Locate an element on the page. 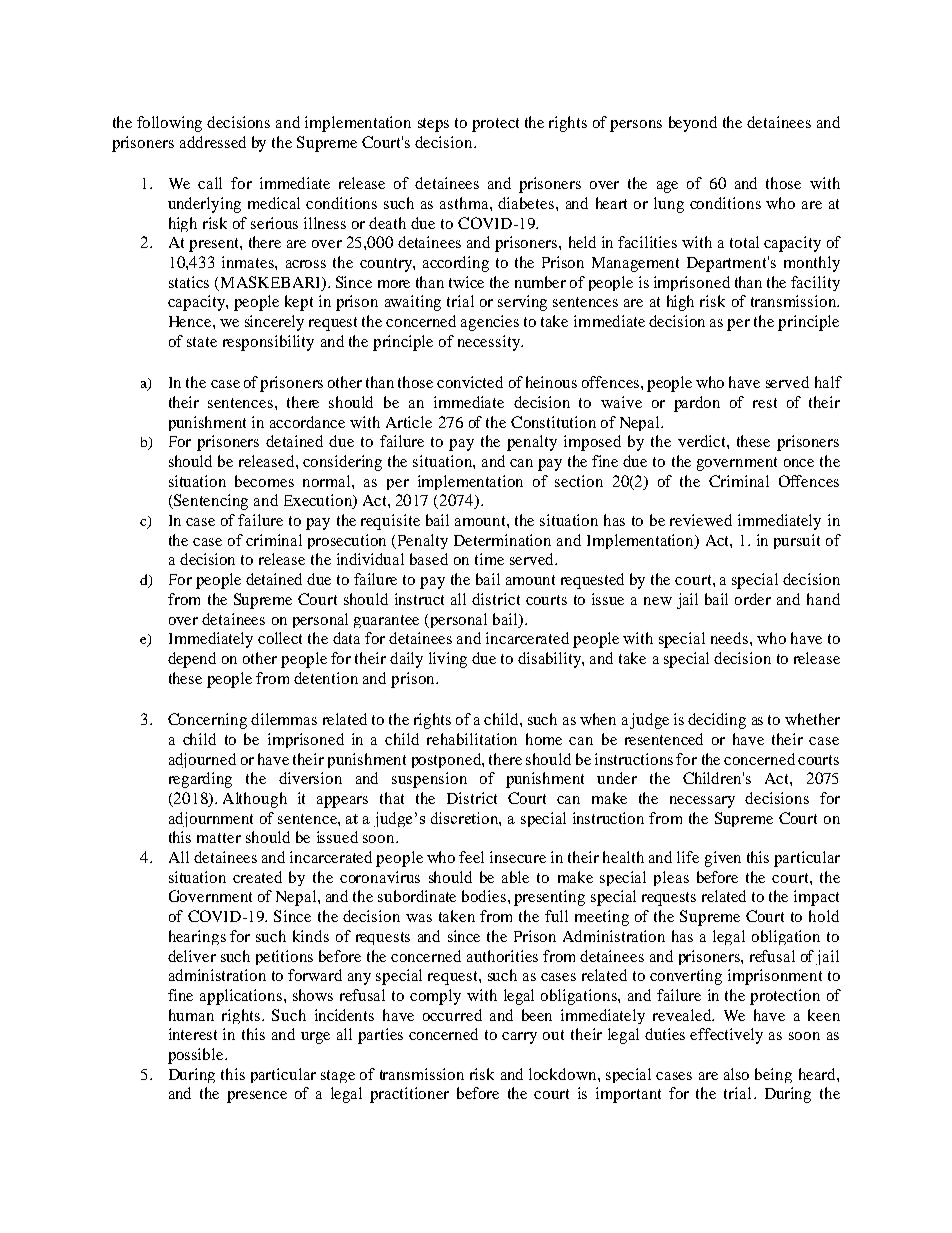 This image has height=1233, width=952. rehabilitation is located at coordinates (472, 739).
